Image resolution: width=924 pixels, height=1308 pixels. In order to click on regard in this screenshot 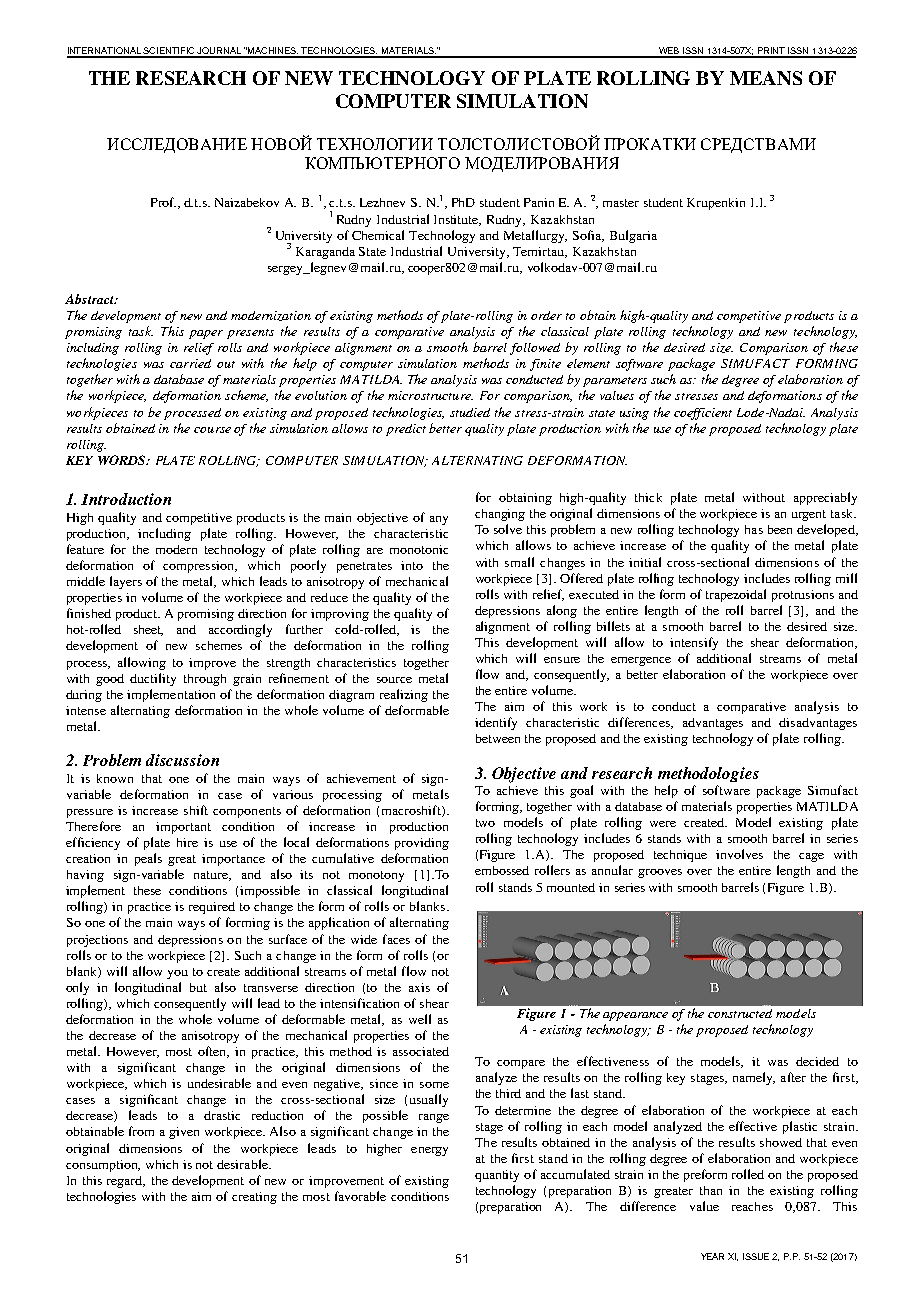, I will do `click(126, 1182)`.
